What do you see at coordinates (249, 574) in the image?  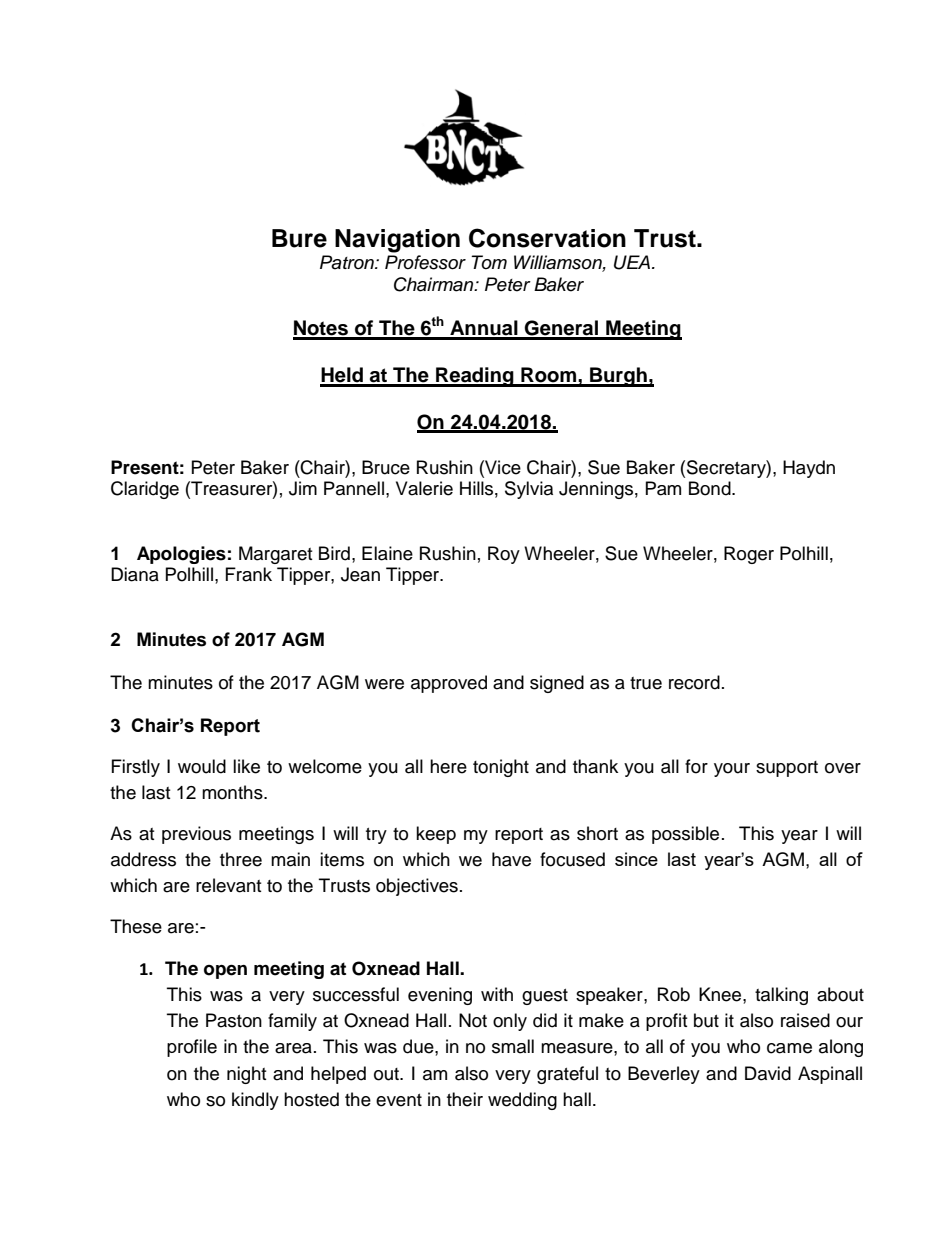 I see `Frank` at bounding box center [249, 574].
